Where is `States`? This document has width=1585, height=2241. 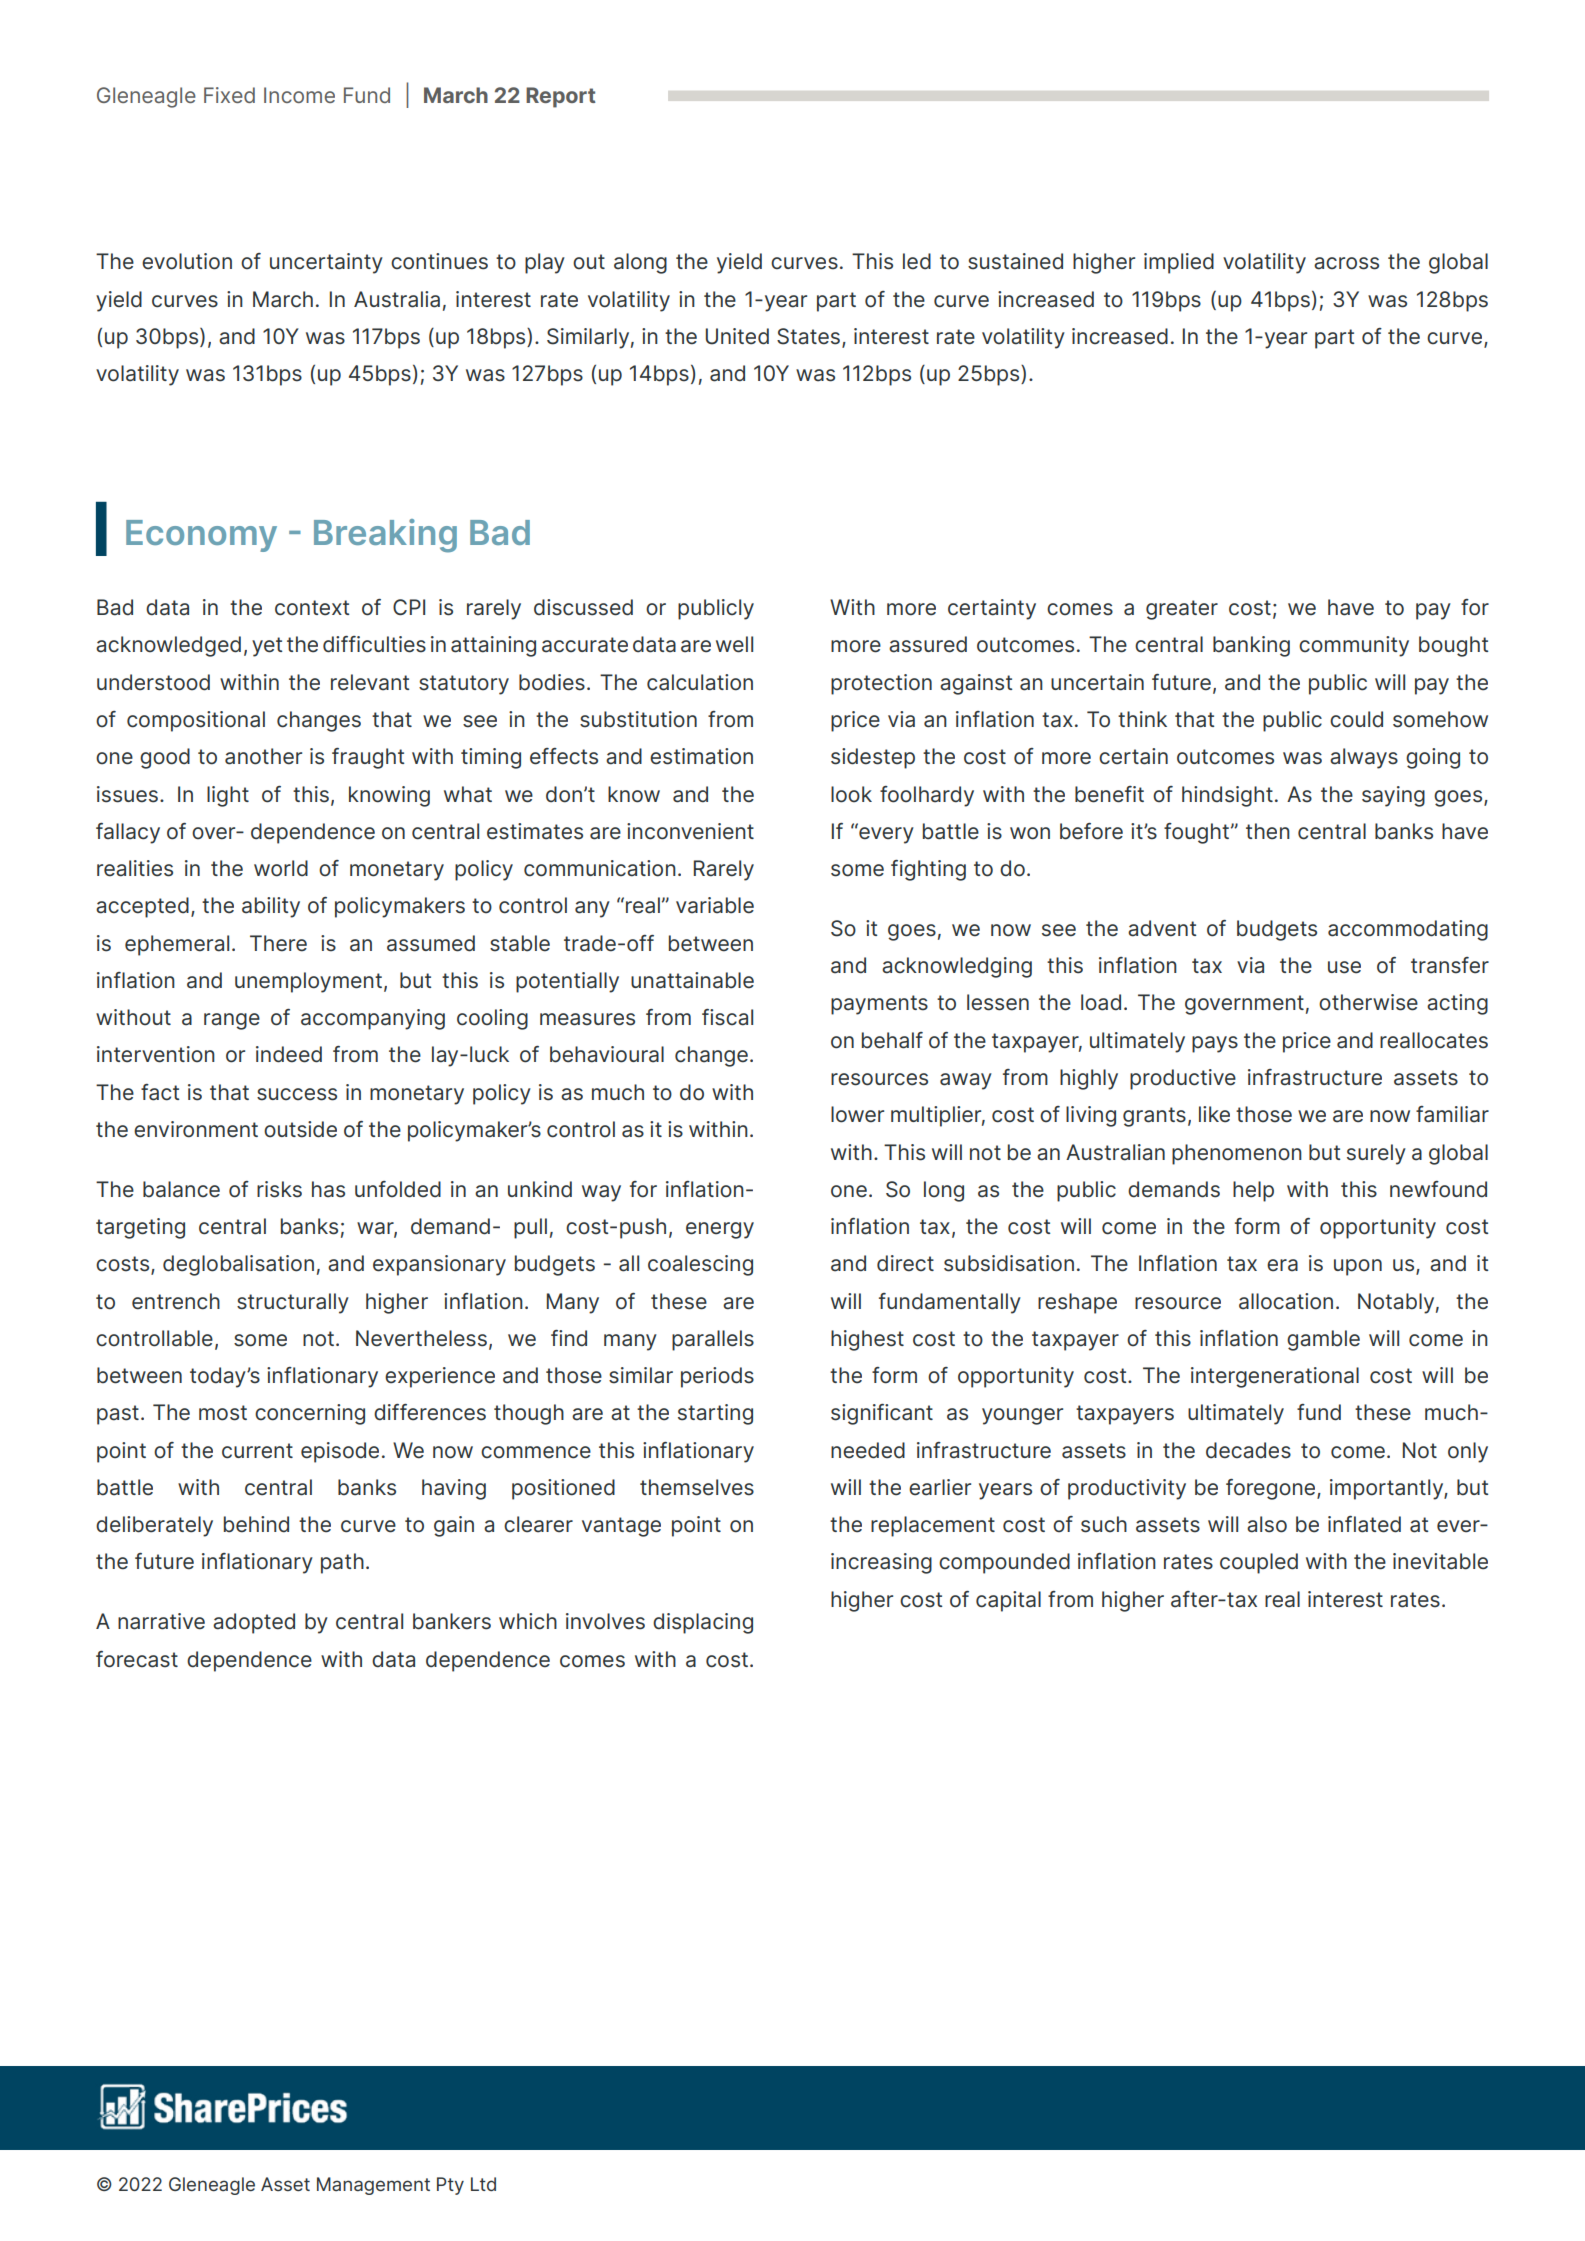 States is located at coordinates (810, 337).
